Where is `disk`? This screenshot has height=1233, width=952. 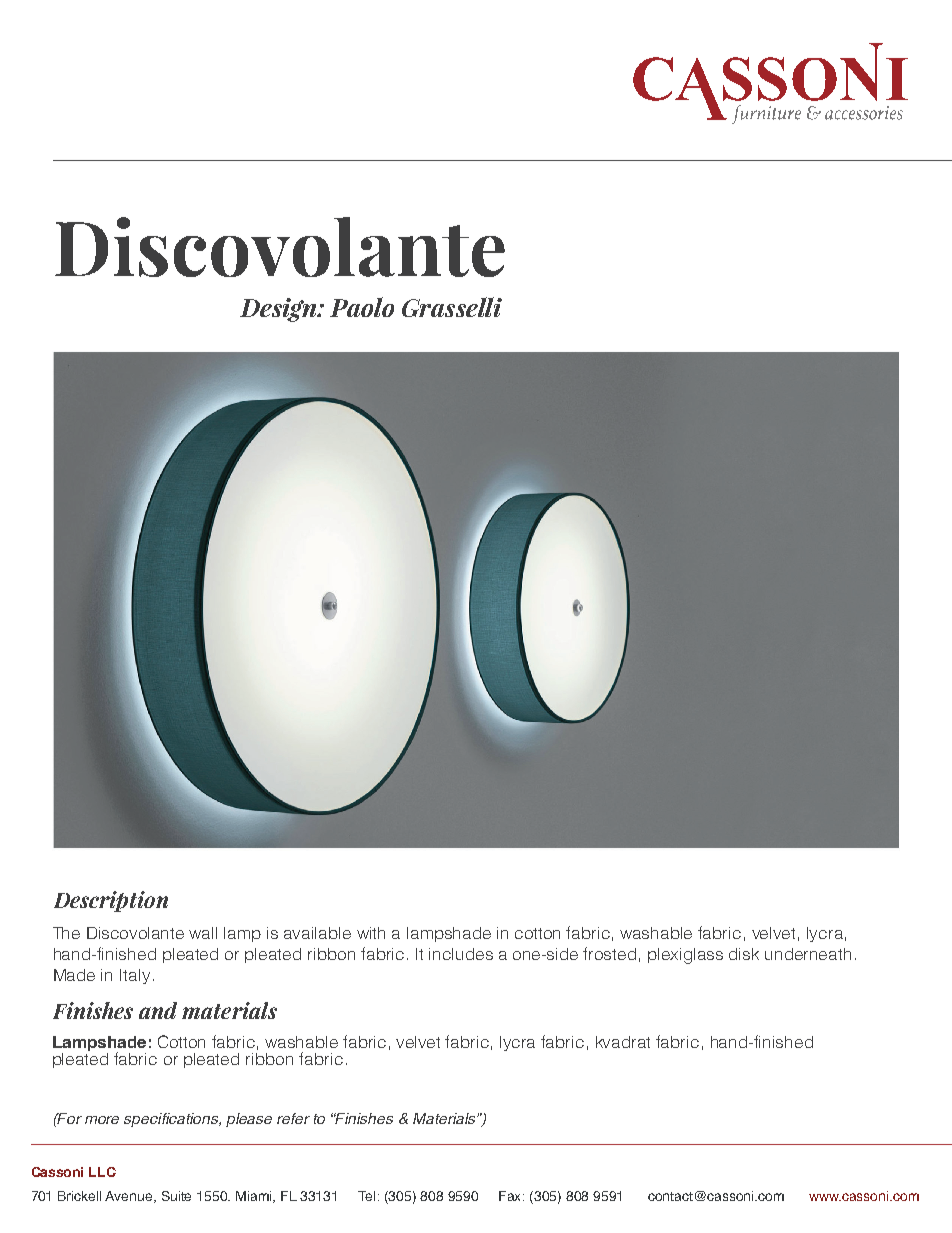
disk is located at coordinates (744, 954).
